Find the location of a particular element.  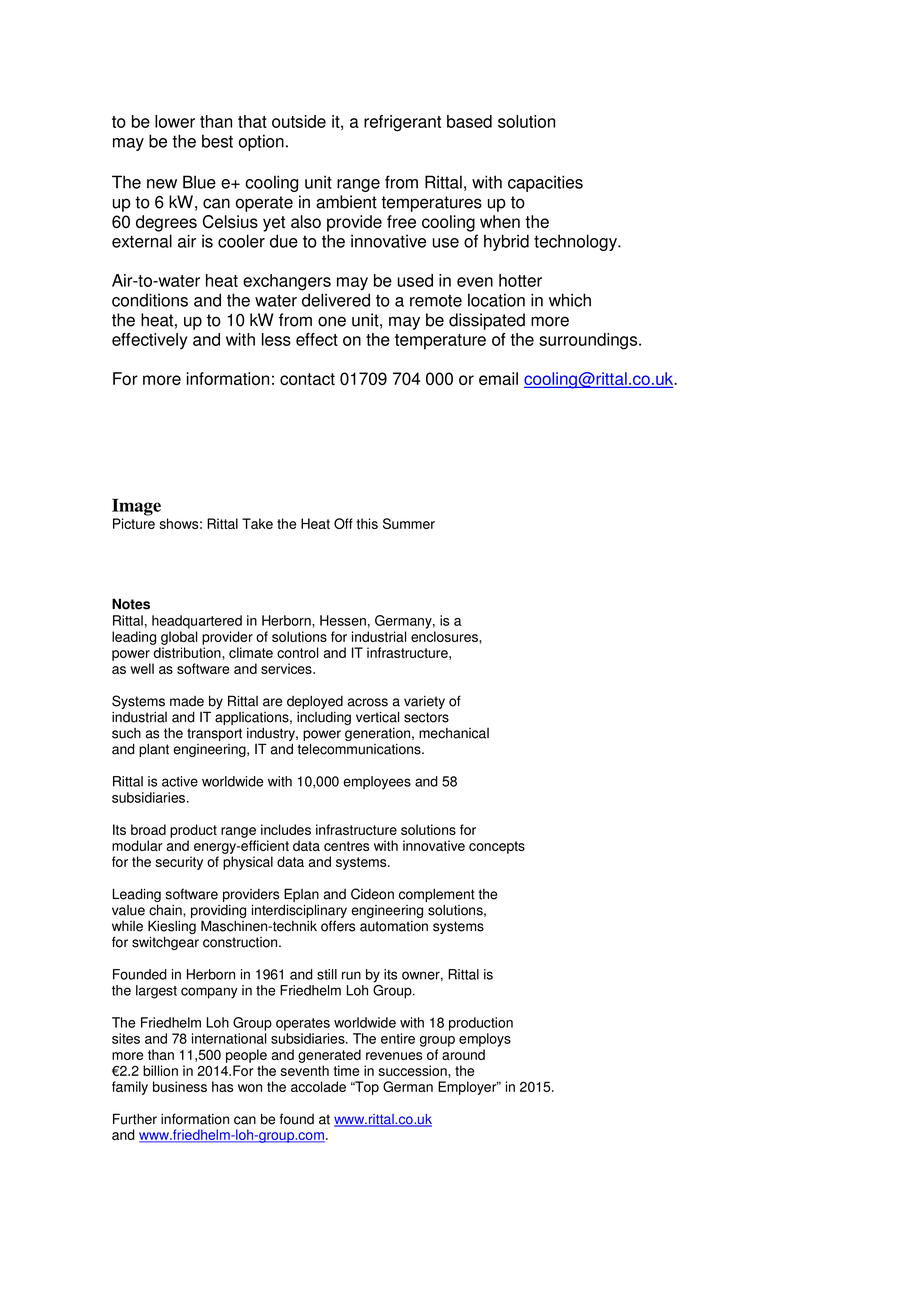

ambient is located at coordinates (346, 202).
